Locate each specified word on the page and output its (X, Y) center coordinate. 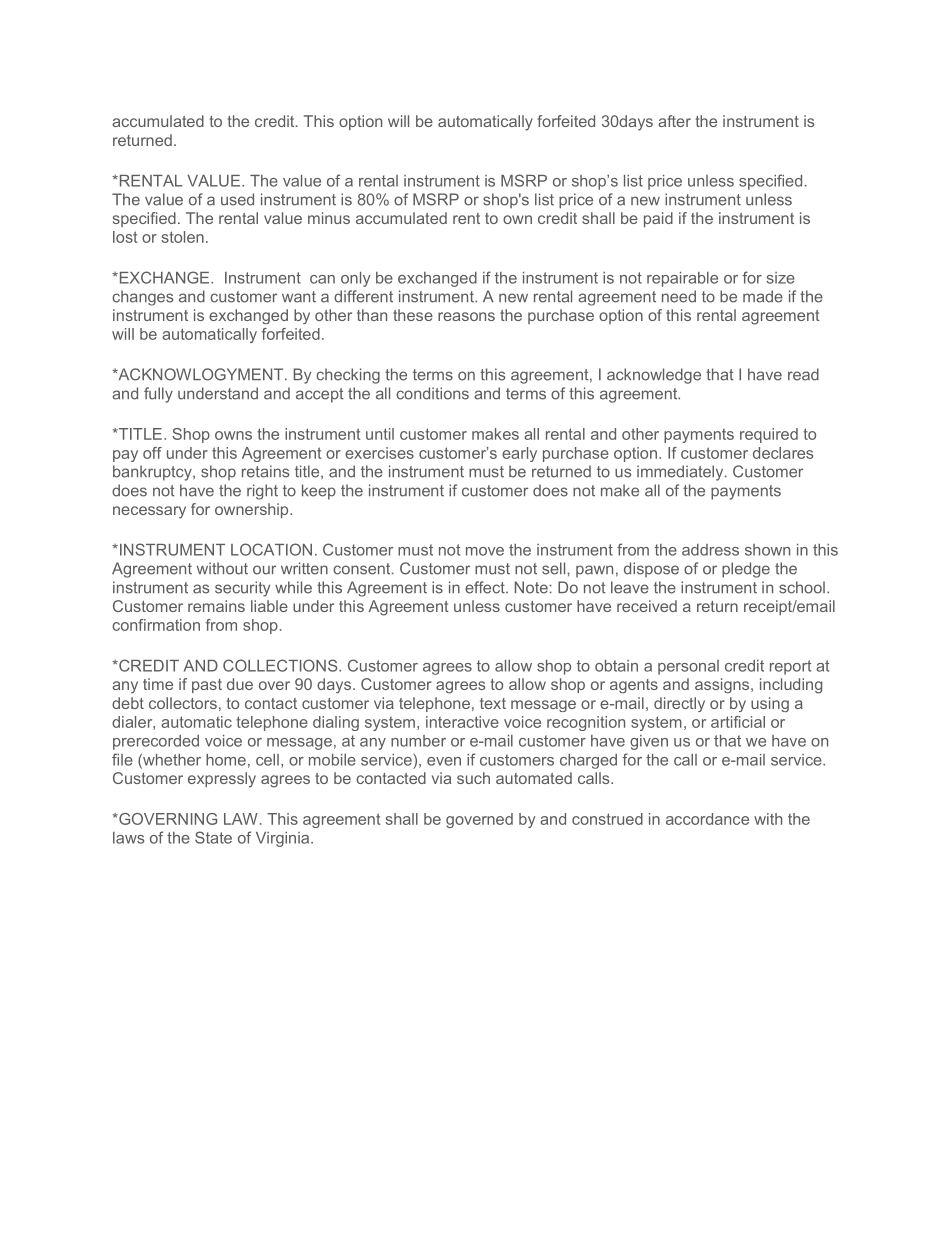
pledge (746, 570)
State (213, 837)
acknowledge (654, 376)
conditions (432, 393)
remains (216, 606)
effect (486, 587)
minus (329, 218)
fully (158, 395)
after (674, 121)
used (237, 199)
